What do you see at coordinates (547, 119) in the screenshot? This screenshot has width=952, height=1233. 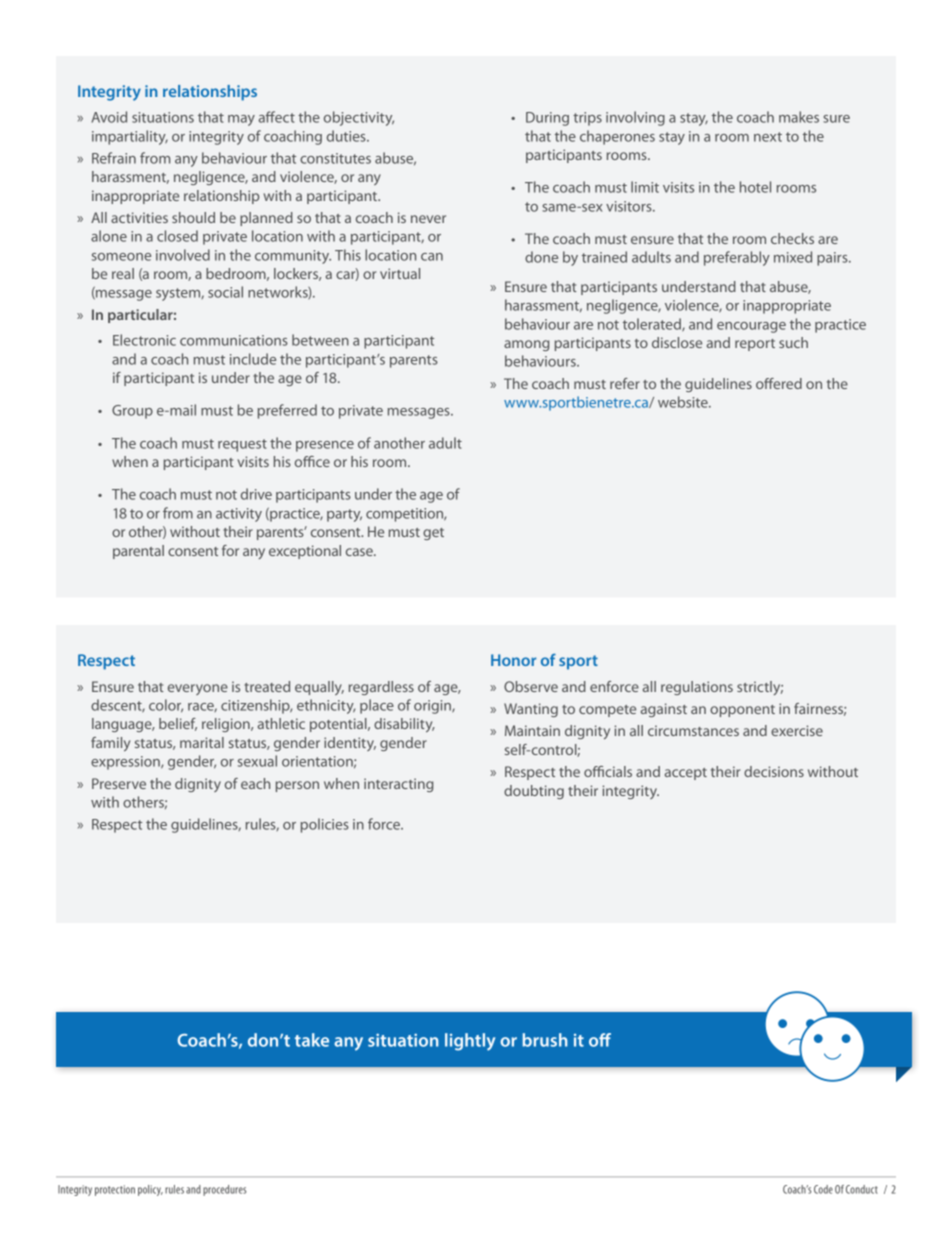 I see `During` at bounding box center [547, 119].
